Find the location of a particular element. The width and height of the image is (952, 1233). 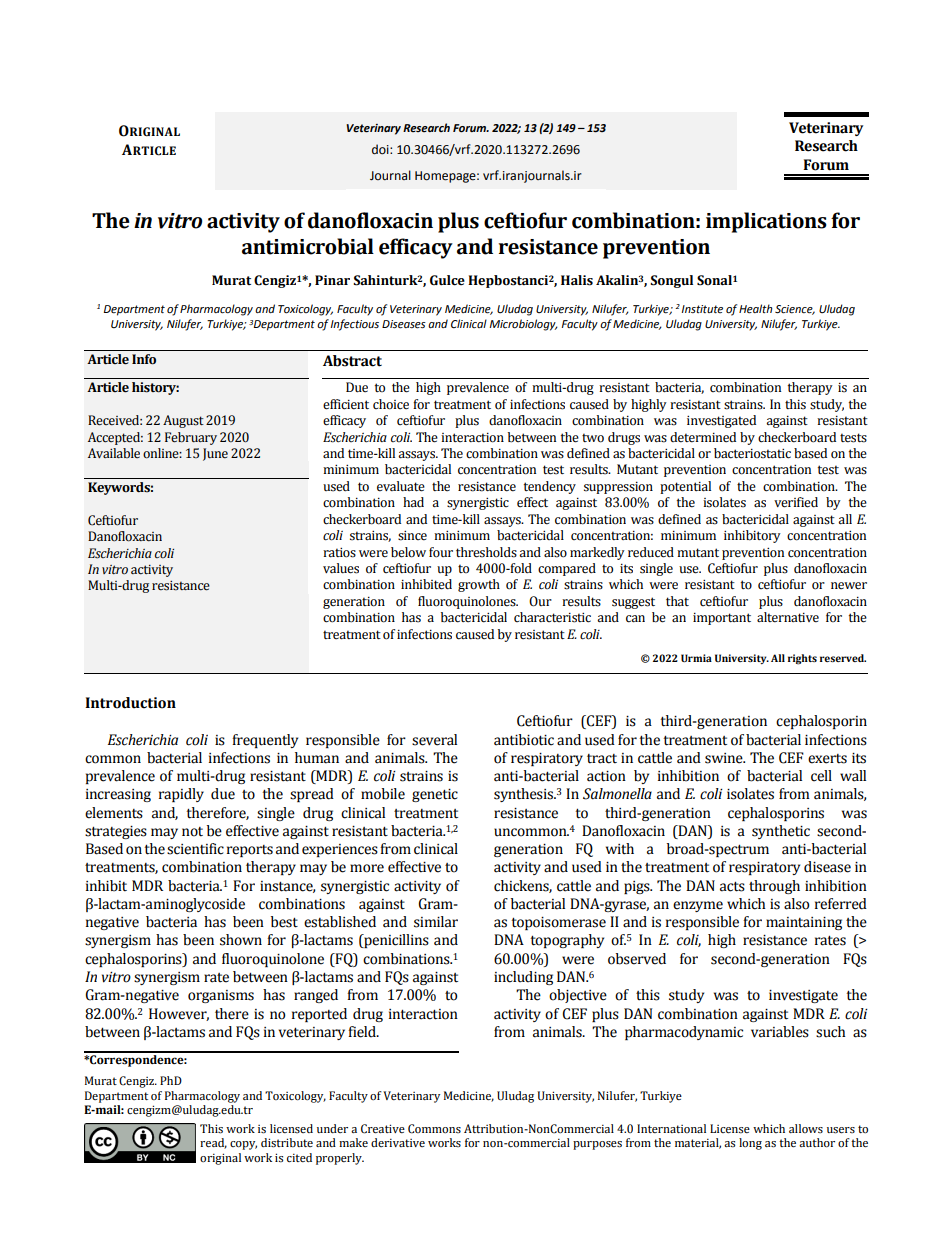

similar is located at coordinates (436, 922).
